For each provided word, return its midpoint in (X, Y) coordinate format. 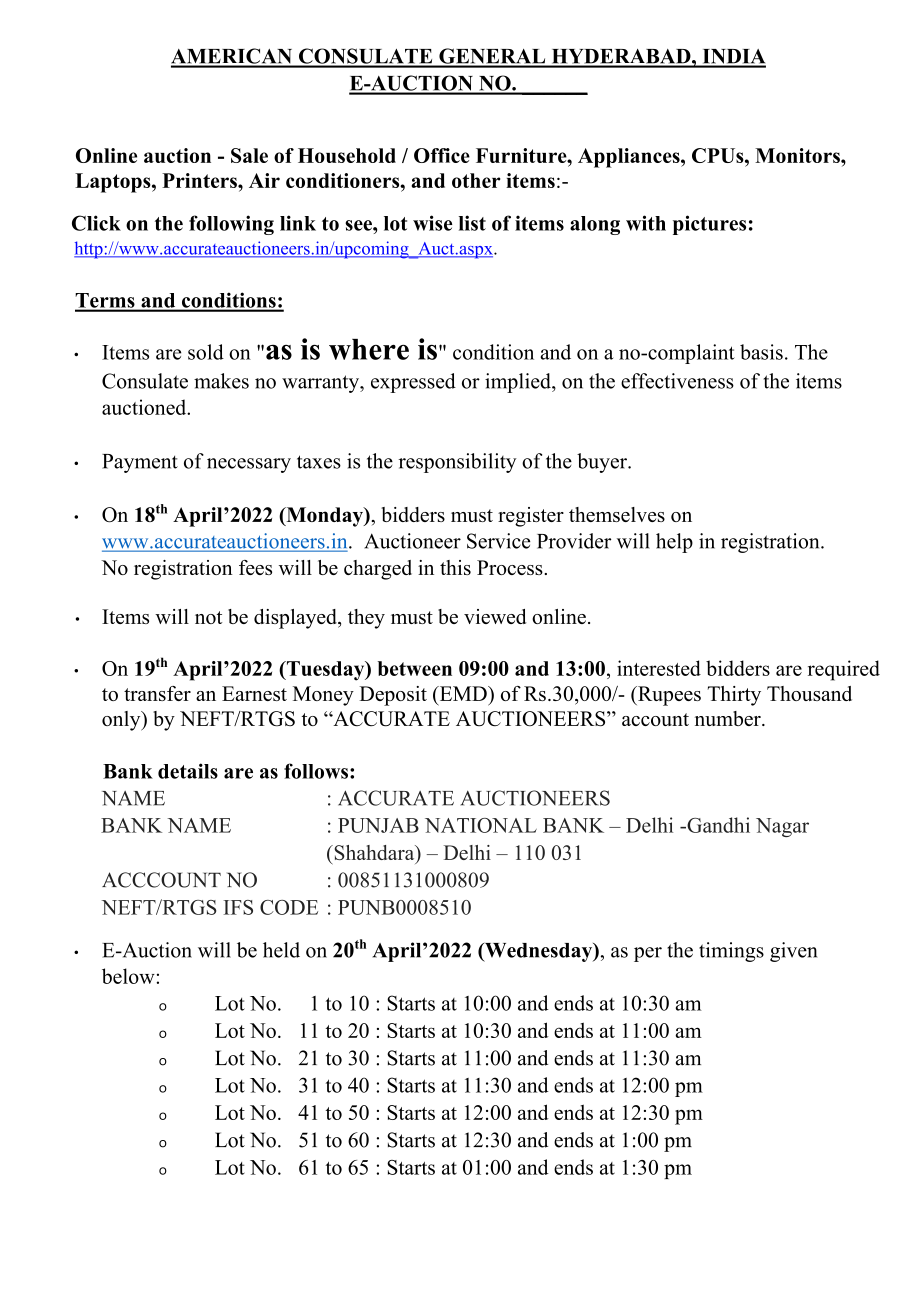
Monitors (798, 155)
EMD (463, 693)
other (476, 180)
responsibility (457, 463)
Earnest (254, 693)
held (281, 950)
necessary (249, 465)
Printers (200, 180)
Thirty (734, 696)
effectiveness (677, 381)
